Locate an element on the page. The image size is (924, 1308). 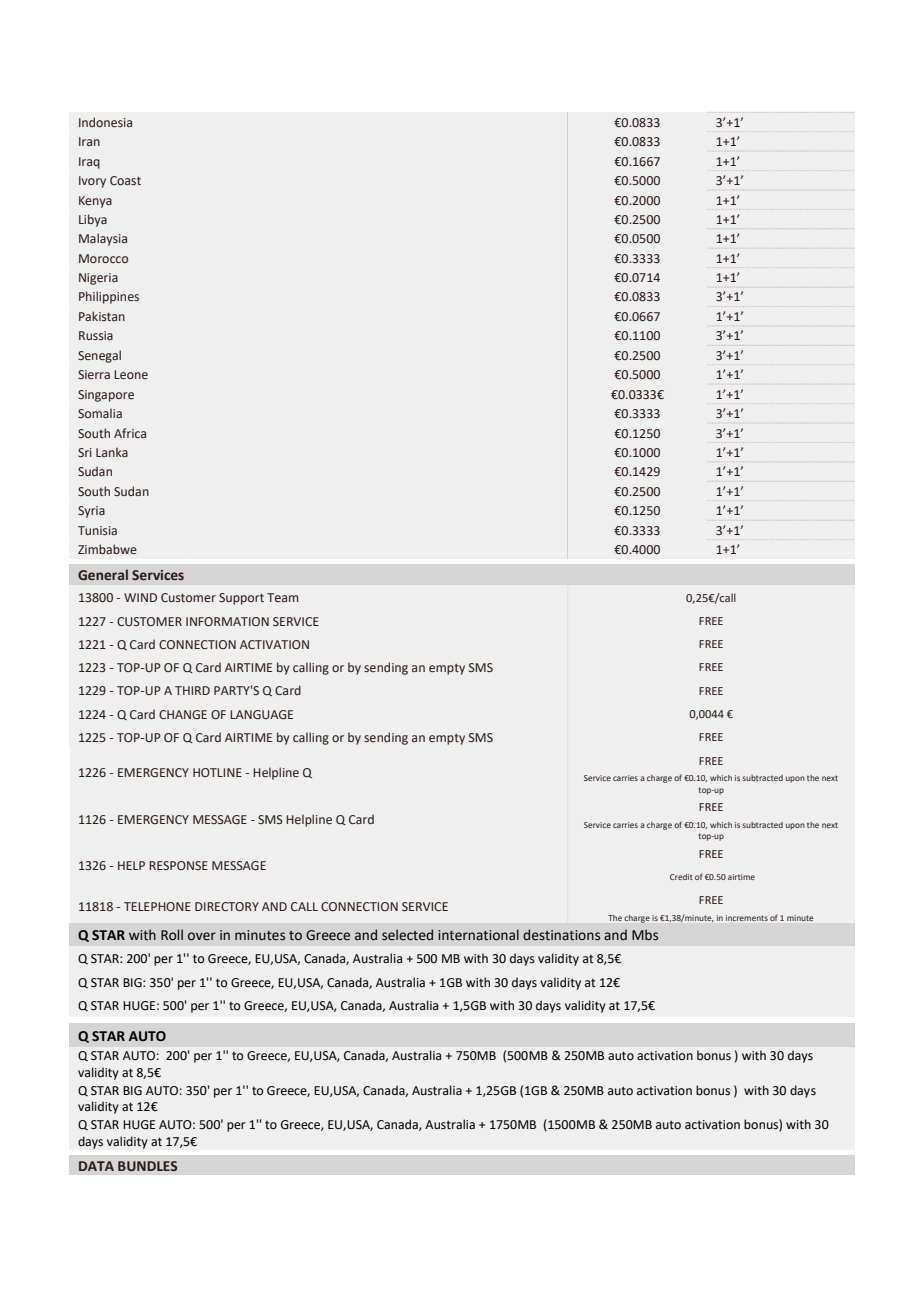
WIND is located at coordinates (140, 597).
